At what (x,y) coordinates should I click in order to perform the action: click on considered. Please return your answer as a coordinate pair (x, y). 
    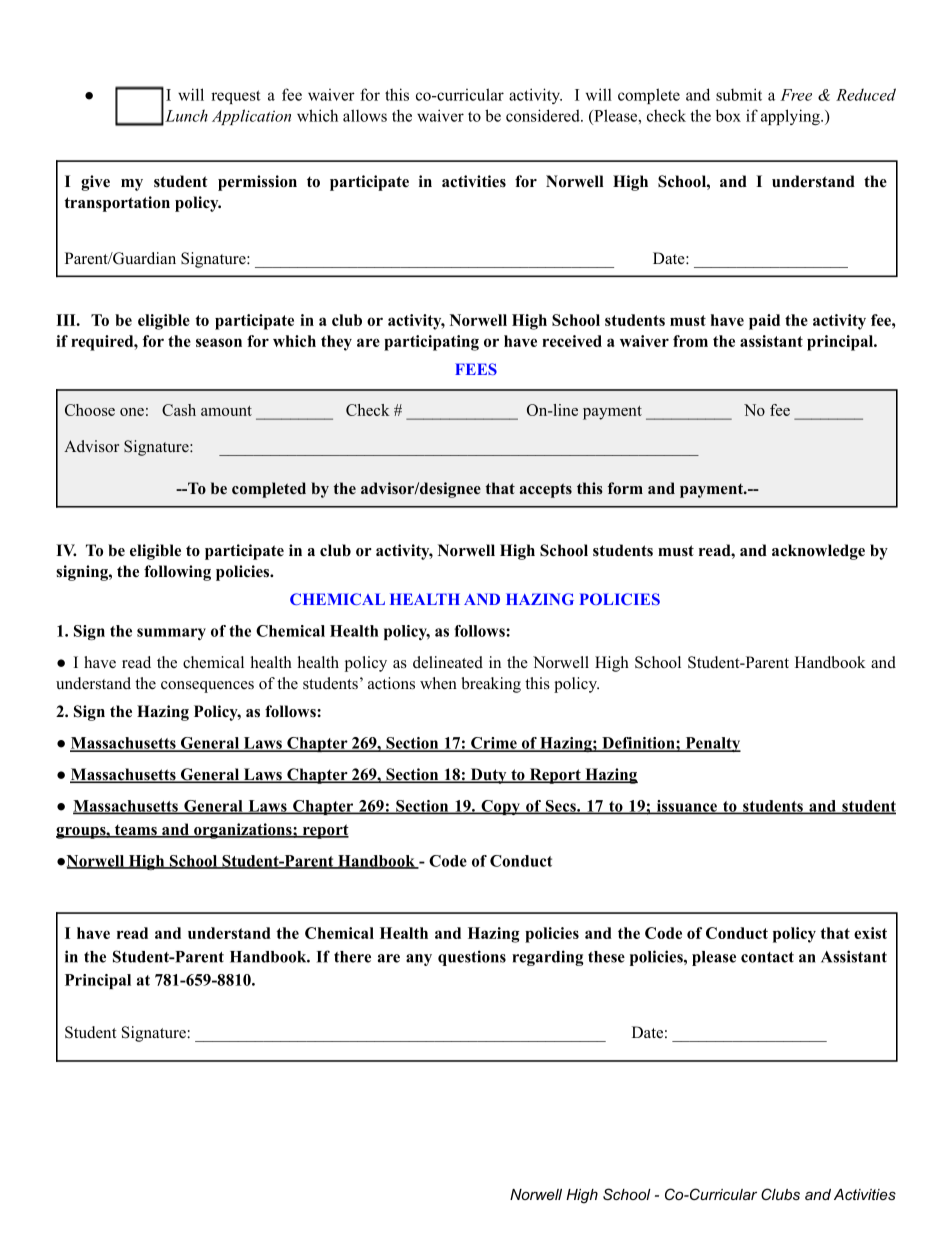
    Looking at the image, I should click on (544, 115).
